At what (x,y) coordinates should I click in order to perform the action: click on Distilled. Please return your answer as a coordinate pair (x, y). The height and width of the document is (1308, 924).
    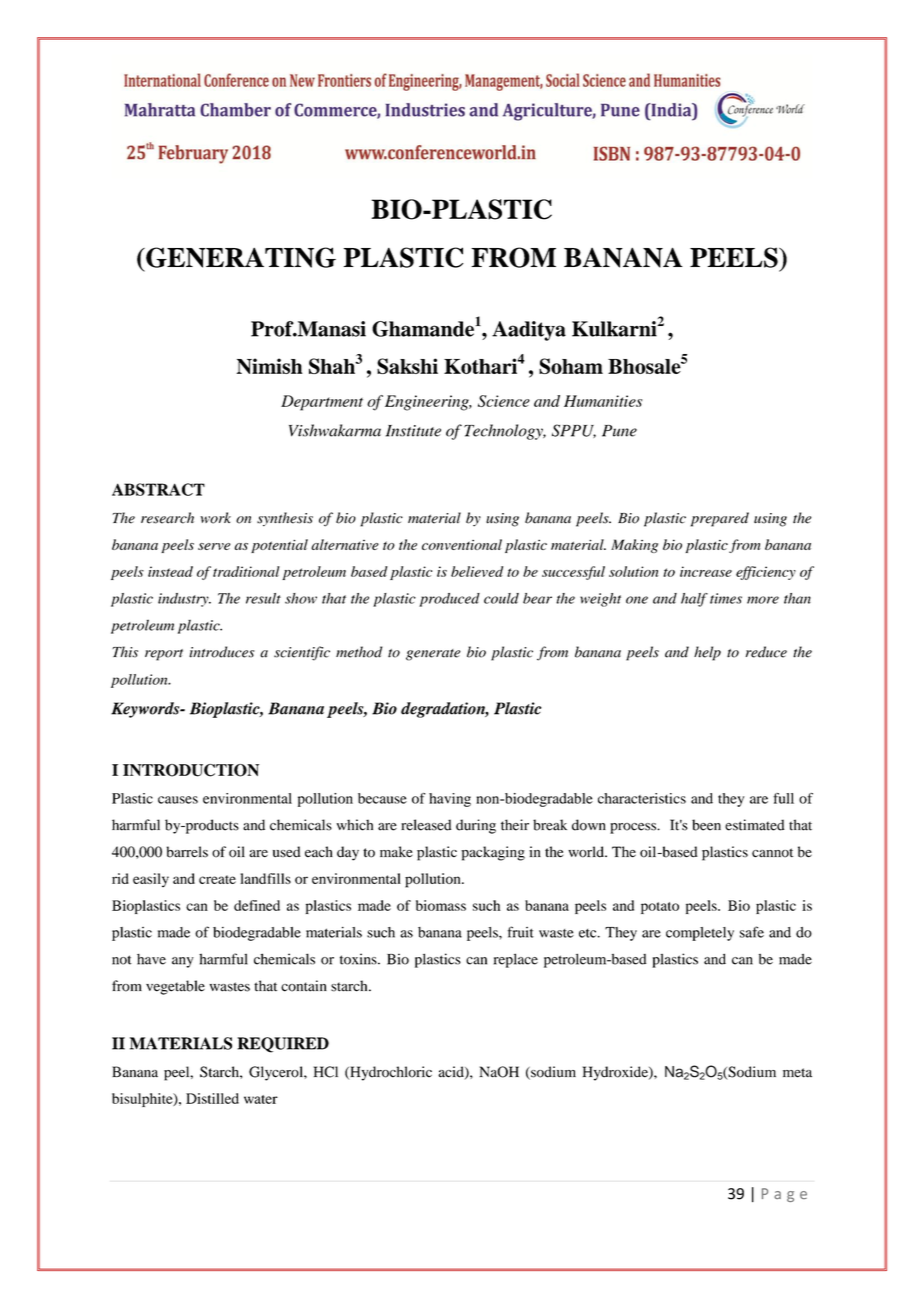
    Looking at the image, I should click on (212, 1098).
